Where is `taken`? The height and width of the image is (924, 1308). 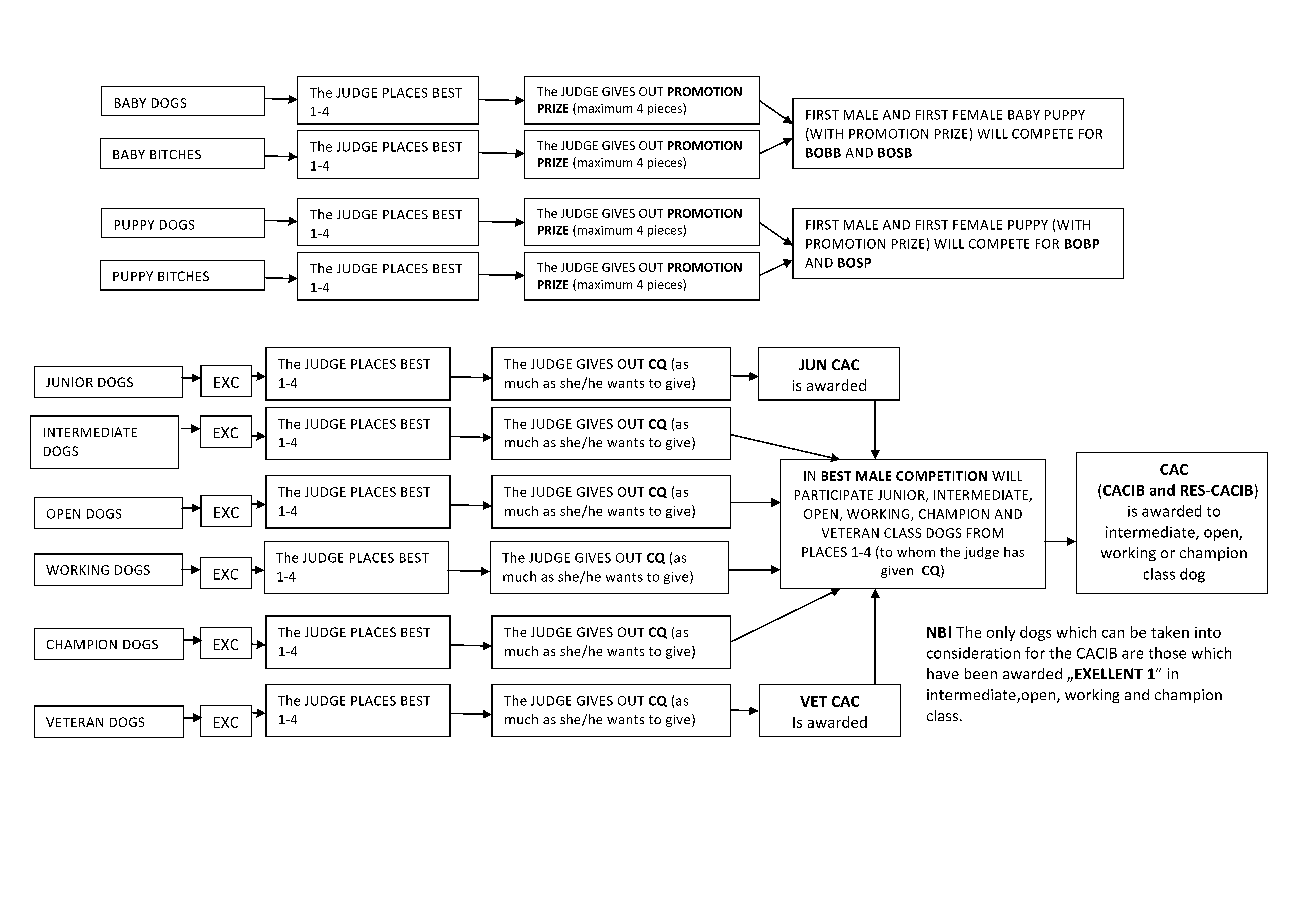
taken is located at coordinates (1170, 632).
